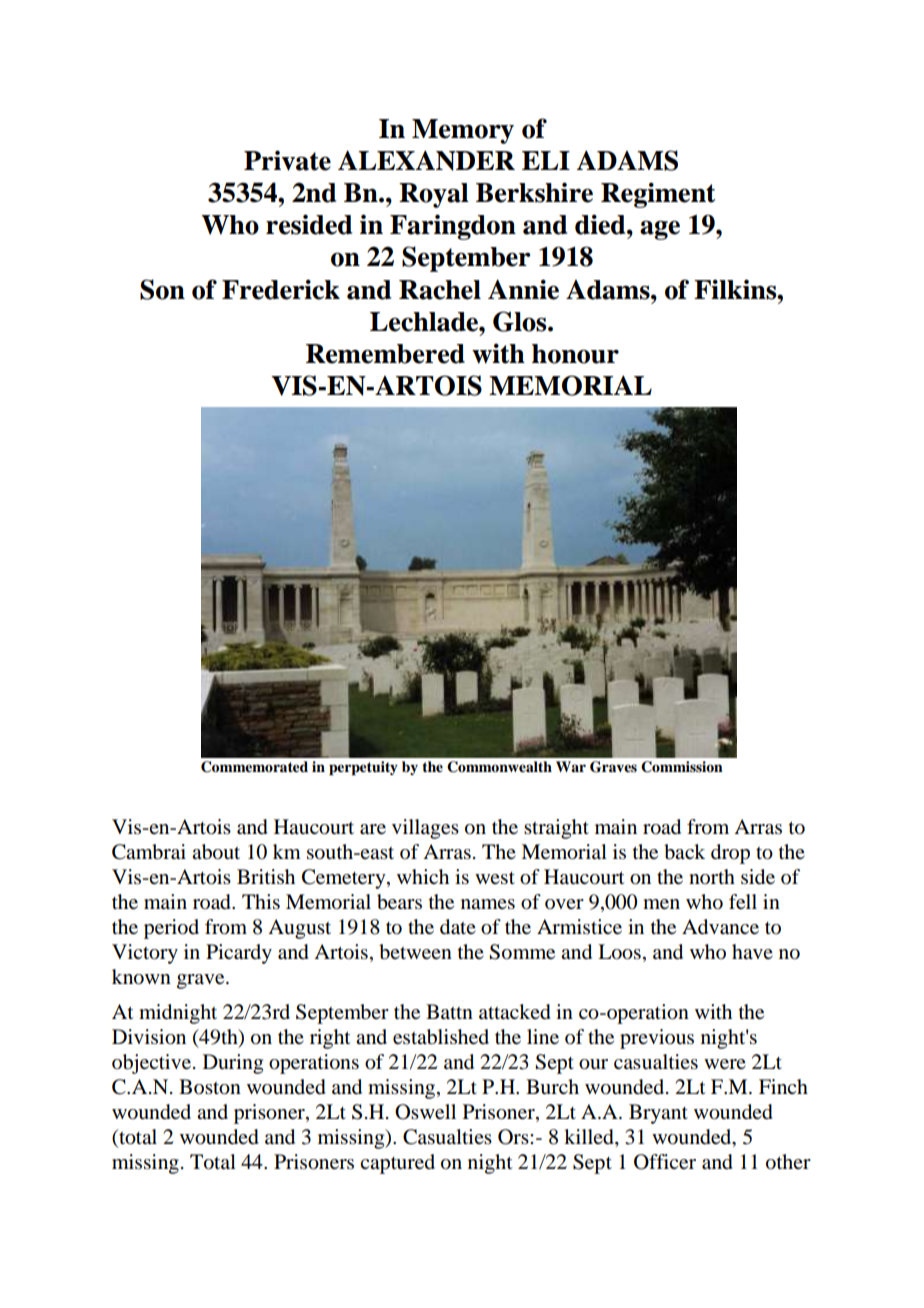  What do you see at coordinates (216, 852) in the screenshot?
I see `about` at bounding box center [216, 852].
